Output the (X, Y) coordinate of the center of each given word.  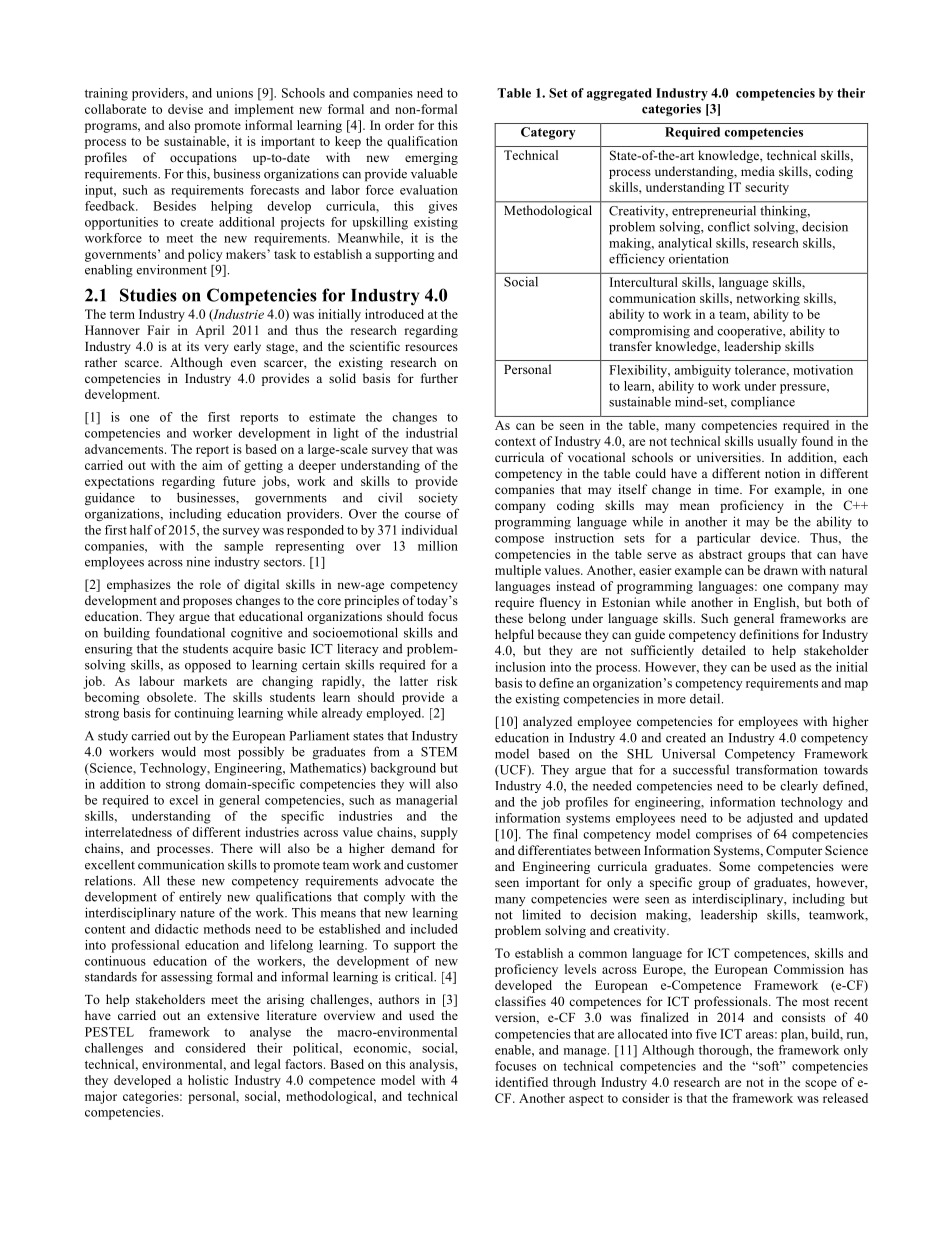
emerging (431, 158)
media (758, 171)
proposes (207, 603)
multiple (518, 571)
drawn (781, 570)
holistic (208, 1080)
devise (185, 109)
